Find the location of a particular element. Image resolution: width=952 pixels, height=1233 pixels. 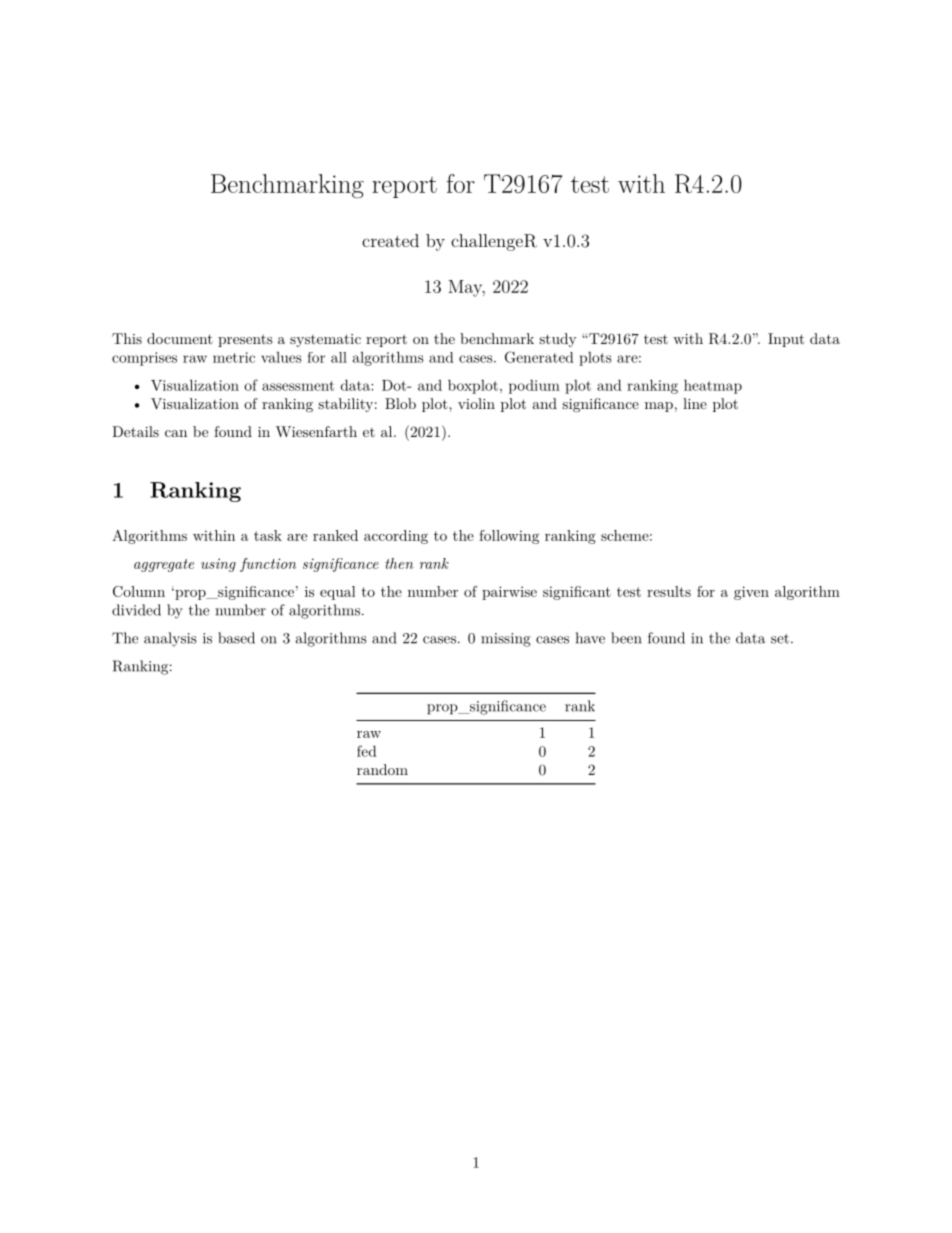

Input is located at coordinates (786, 340).
